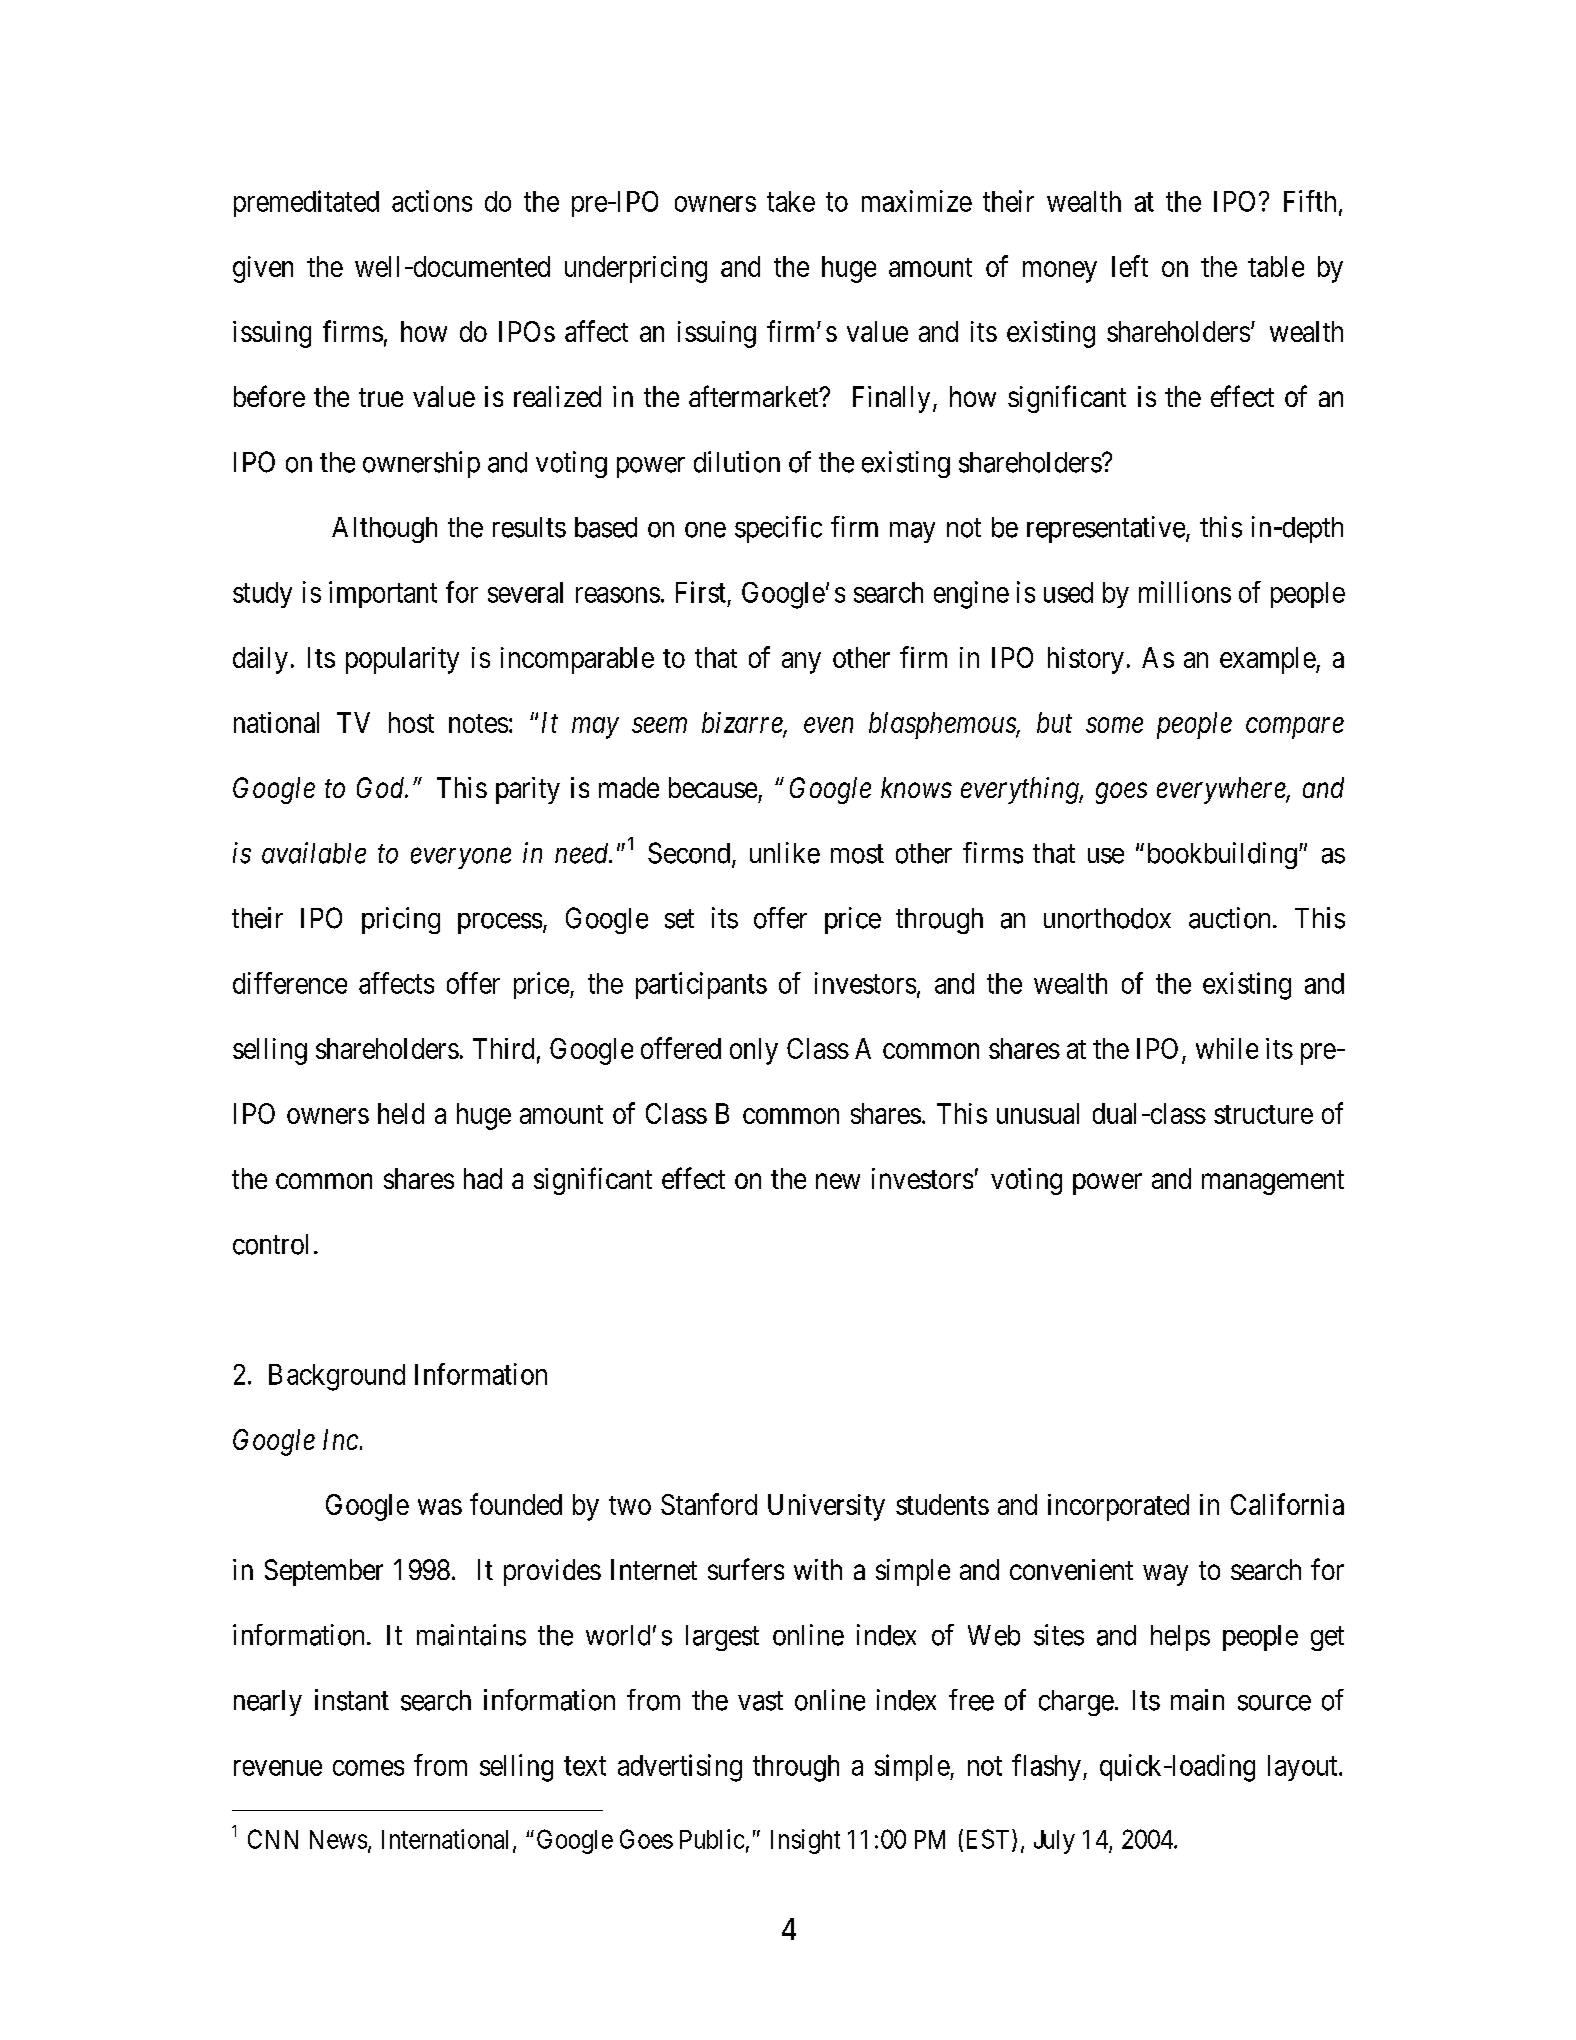 This screenshot has height=2040, width=1576. Describe the element at coordinates (432, 201) in the screenshot. I see `actions` at that location.
